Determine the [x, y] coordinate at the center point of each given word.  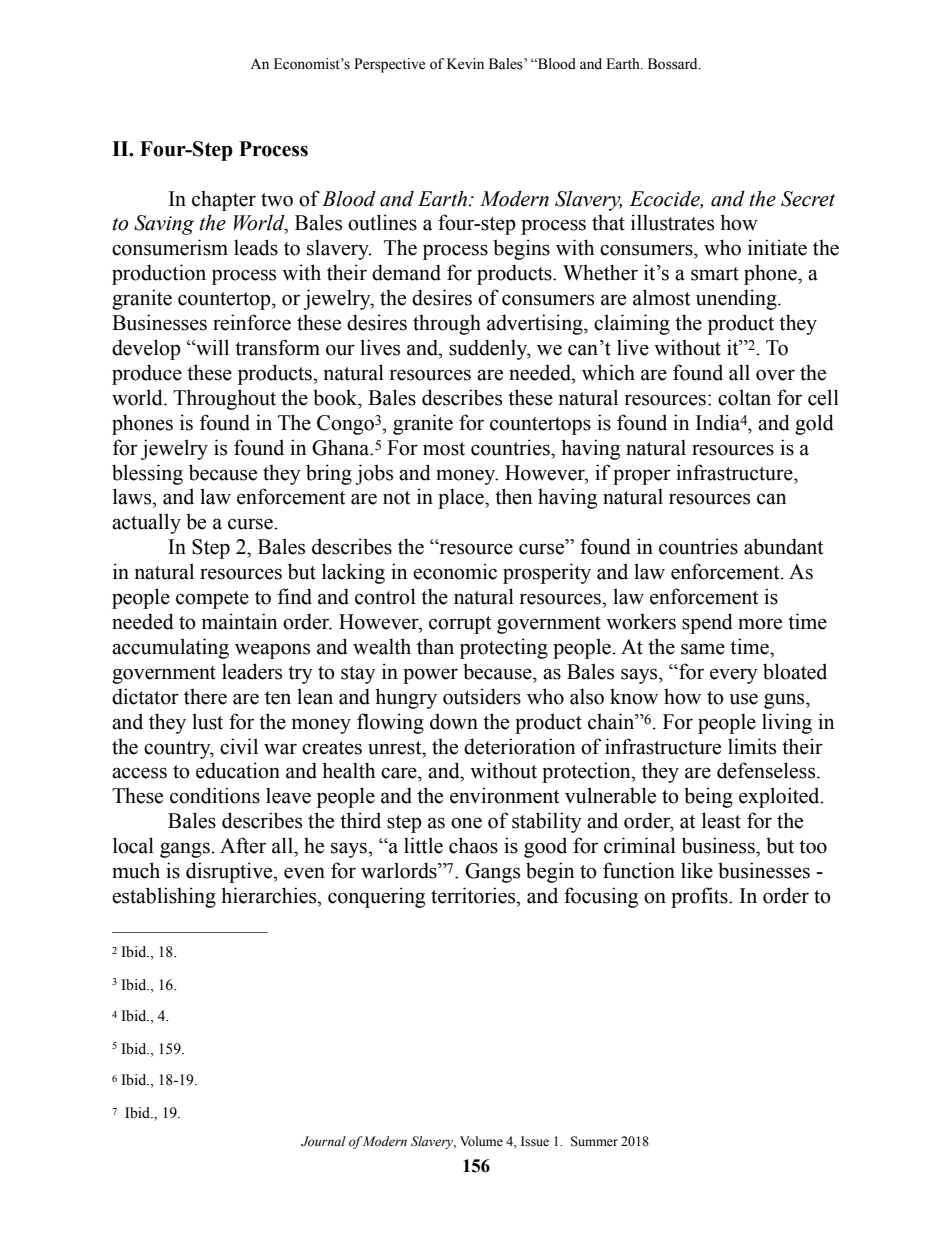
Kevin [465, 64]
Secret [808, 199]
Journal [323, 1141]
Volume [481, 1141]
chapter [224, 200]
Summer [594, 1141]
